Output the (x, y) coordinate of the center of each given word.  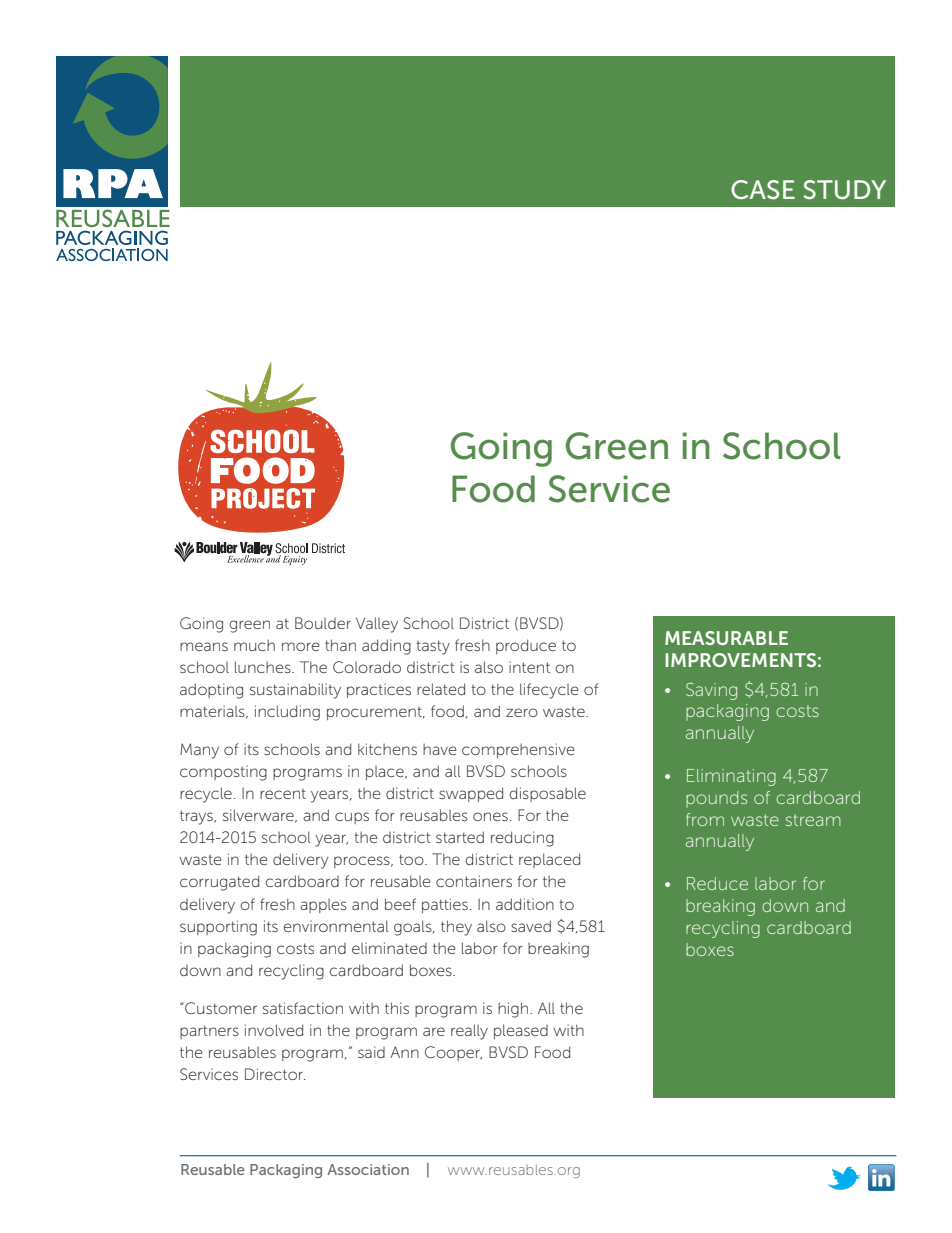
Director (275, 1074)
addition (525, 904)
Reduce (717, 883)
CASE (763, 189)
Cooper (453, 1053)
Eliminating (731, 777)
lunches (264, 667)
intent (529, 667)
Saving (711, 691)
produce (526, 646)
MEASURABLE (726, 638)
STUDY (844, 190)
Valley (377, 625)
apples (323, 906)
